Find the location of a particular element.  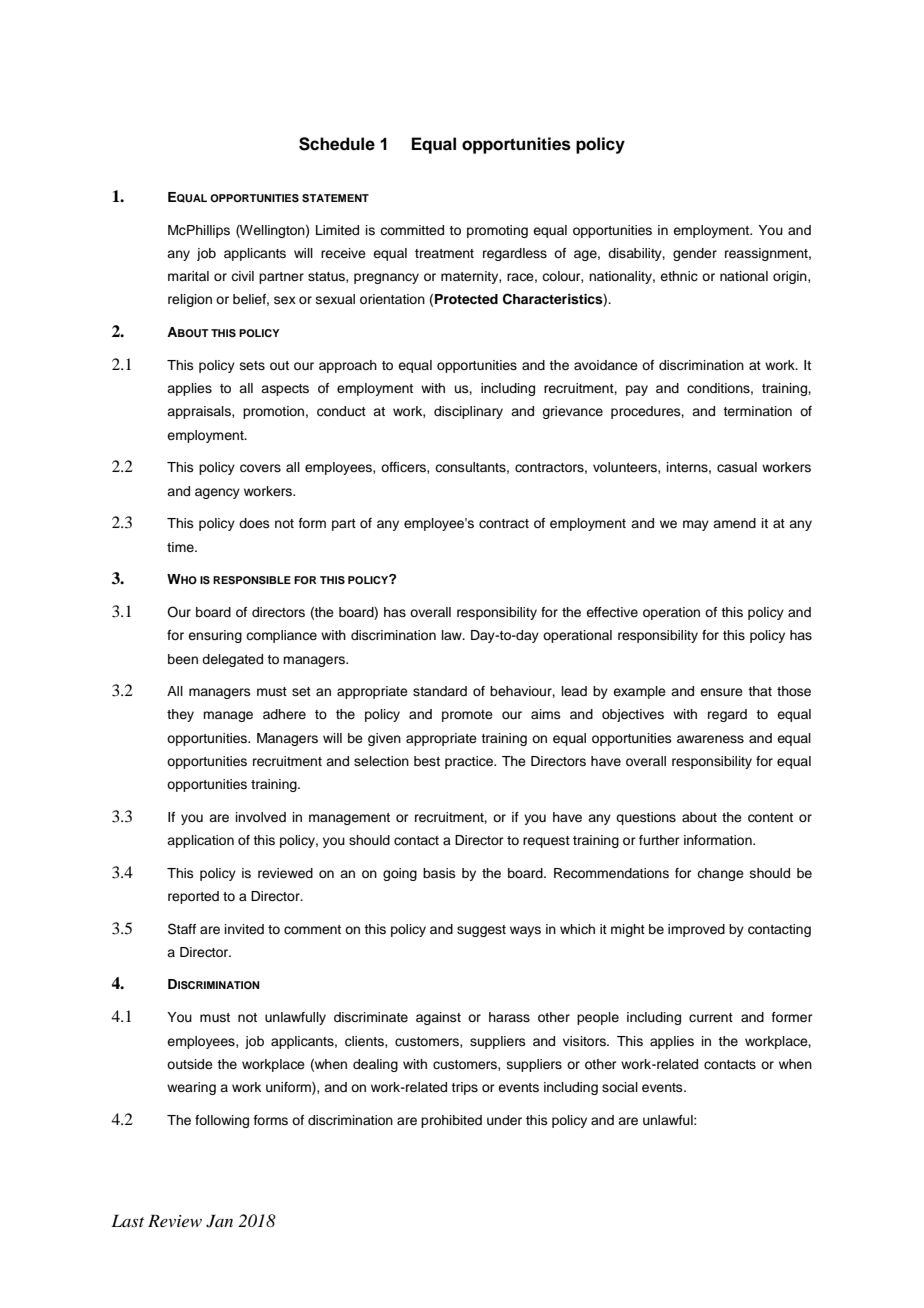

disciplinary is located at coordinates (468, 412).
